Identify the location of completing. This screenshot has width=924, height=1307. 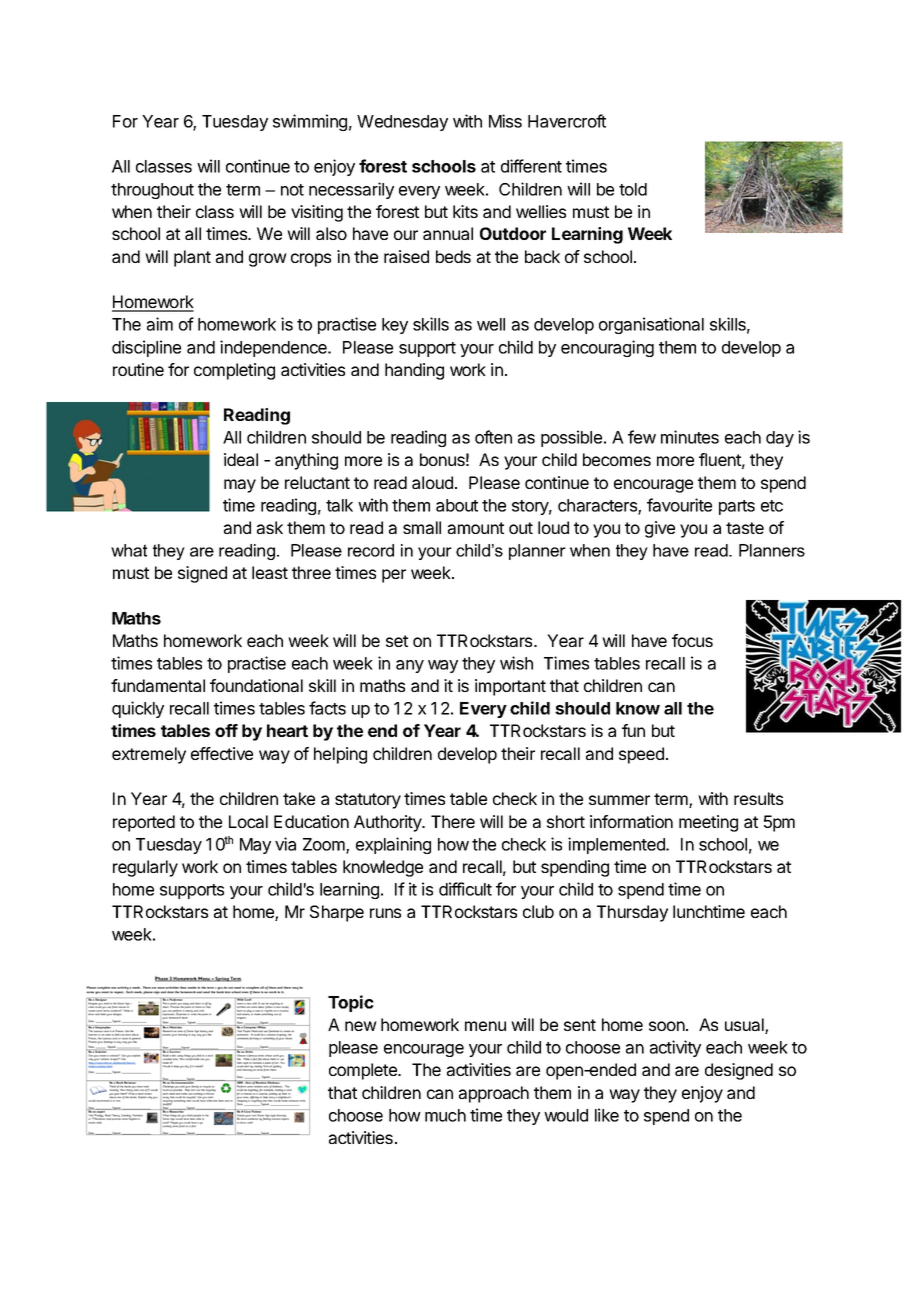
(234, 371).
